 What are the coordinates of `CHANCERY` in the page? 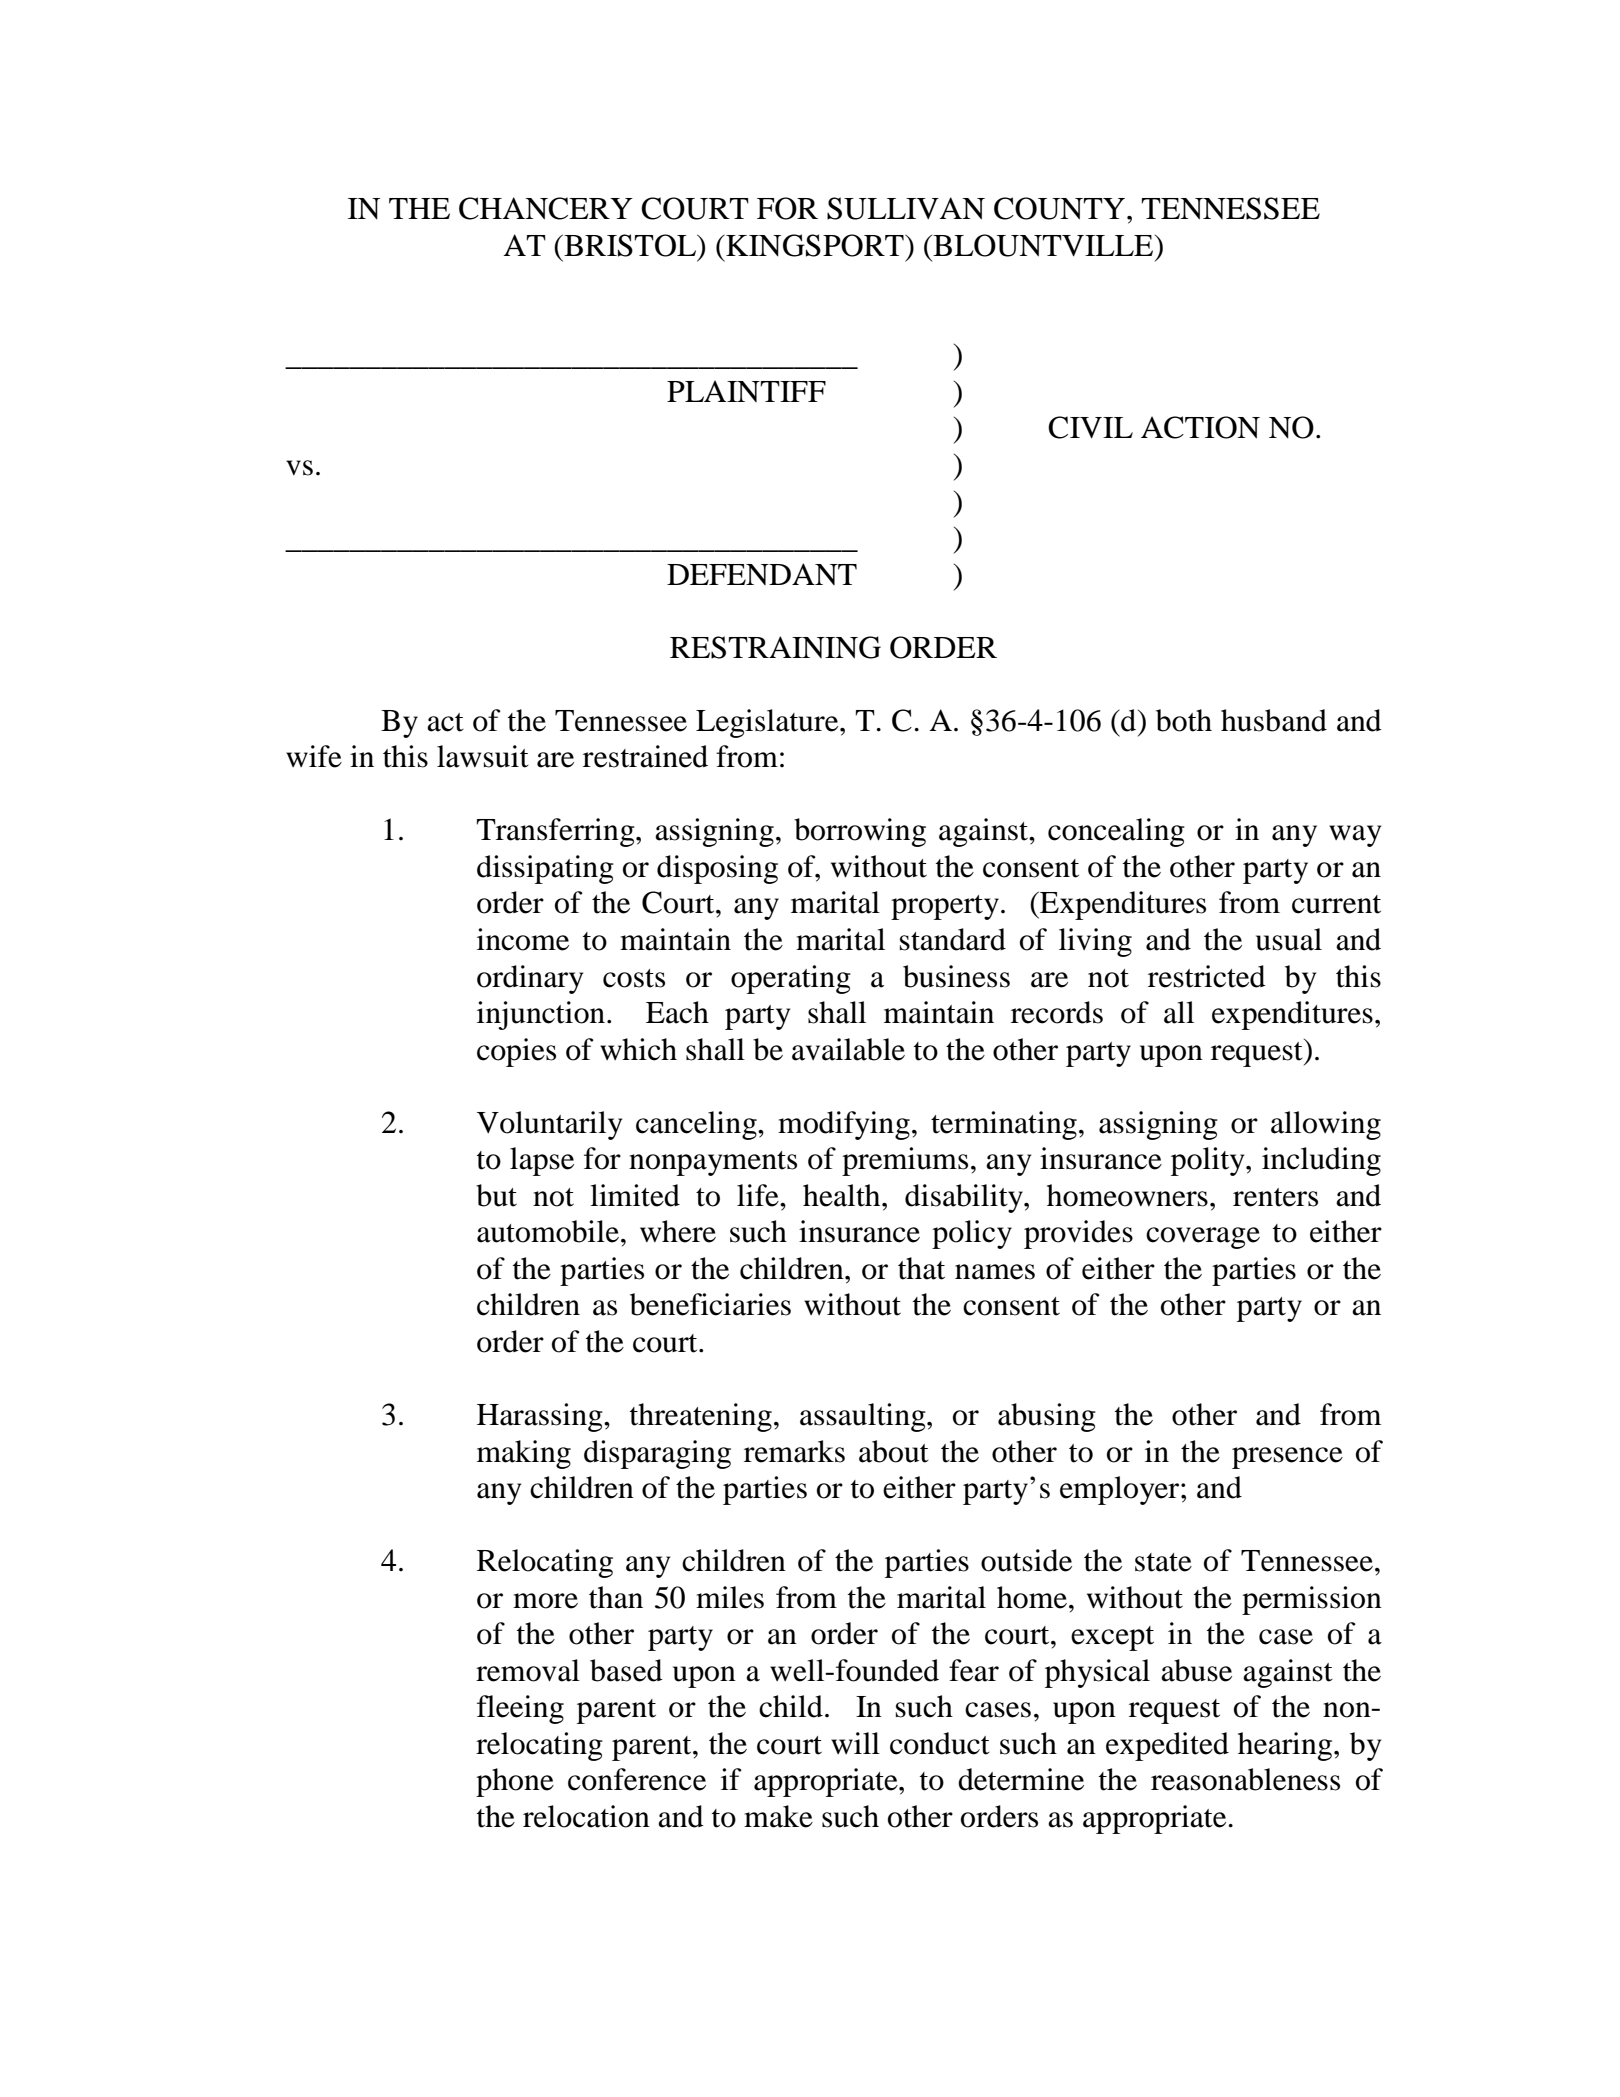 It's located at (546, 208).
